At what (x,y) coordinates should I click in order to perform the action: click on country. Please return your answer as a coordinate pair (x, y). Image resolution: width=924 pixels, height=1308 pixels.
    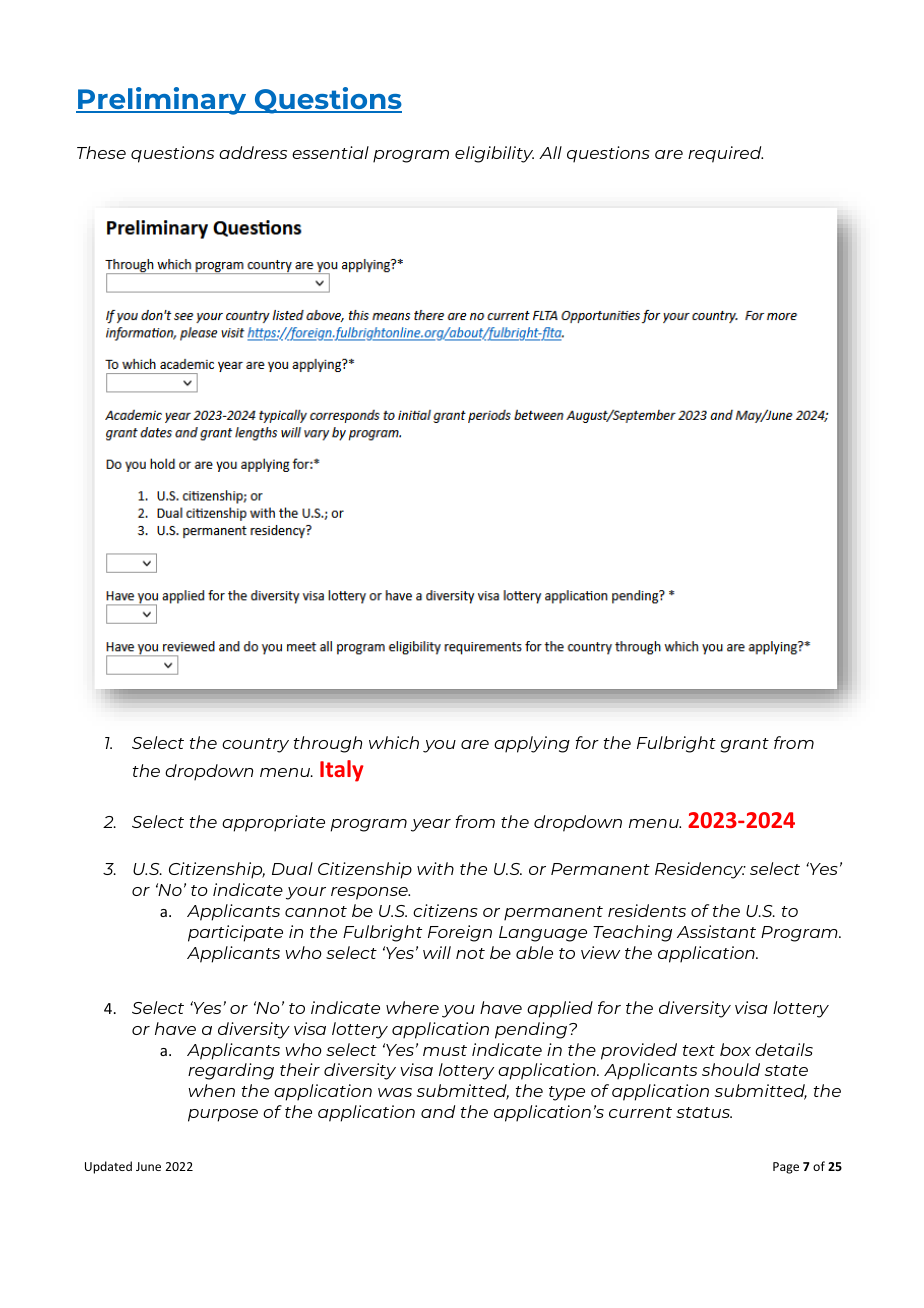
    Looking at the image, I should click on (255, 745).
